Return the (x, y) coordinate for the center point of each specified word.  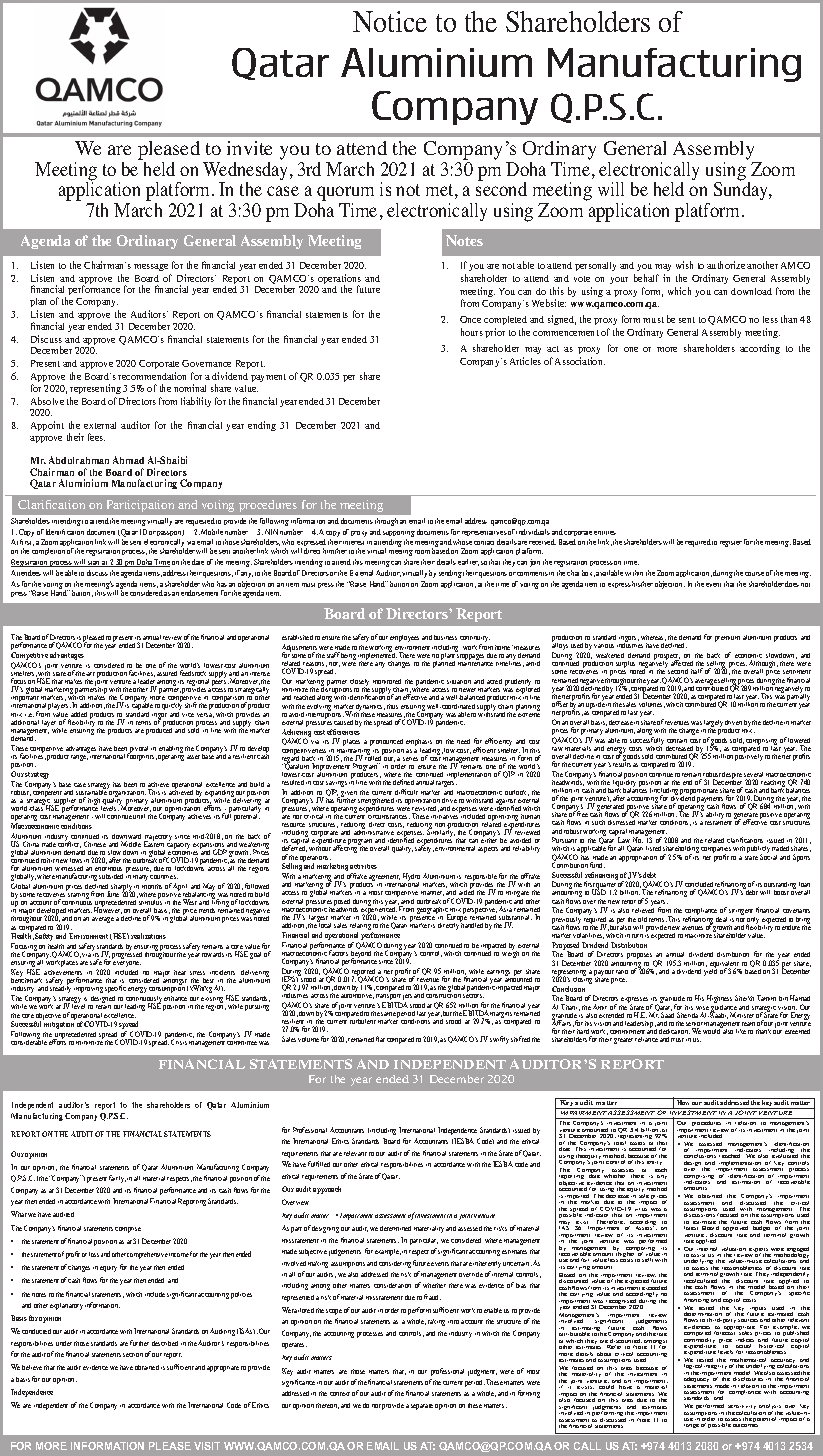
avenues (692, 928)
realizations (148, 936)
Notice (390, 21)
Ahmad (128, 460)
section (133, 1355)
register (731, 544)
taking (436, 1322)
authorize (726, 265)
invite (249, 148)
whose (462, 544)
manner (432, 893)
